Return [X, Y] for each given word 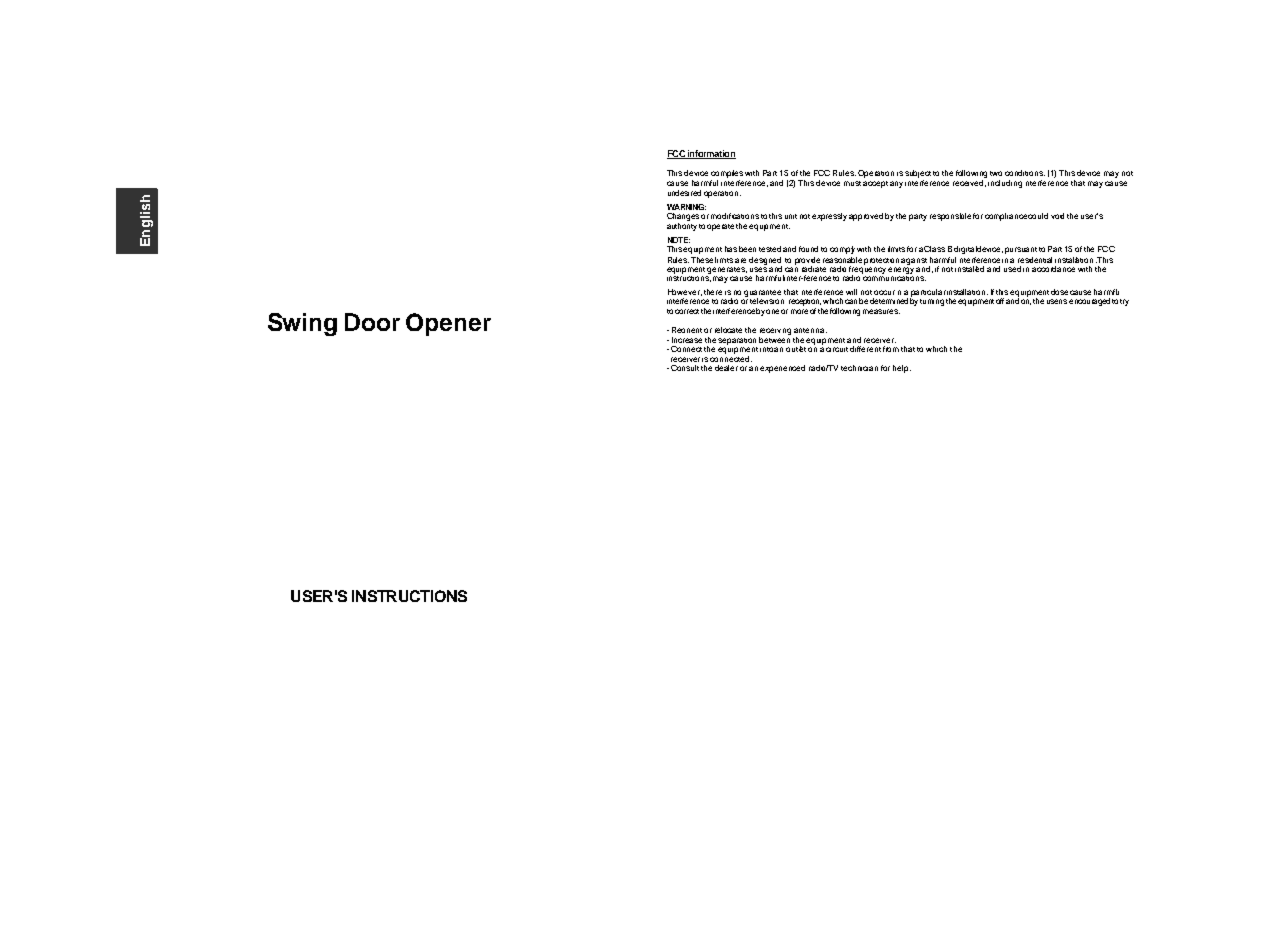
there [713, 292]
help [902, 369]
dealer [726, 368]
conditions [1025, 173]
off [1000, 301]
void [1057, 216]
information [711, 154]
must [852, 183]
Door [372, 322]
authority [682, 227]
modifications [735, 216]
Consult [685, 368]
